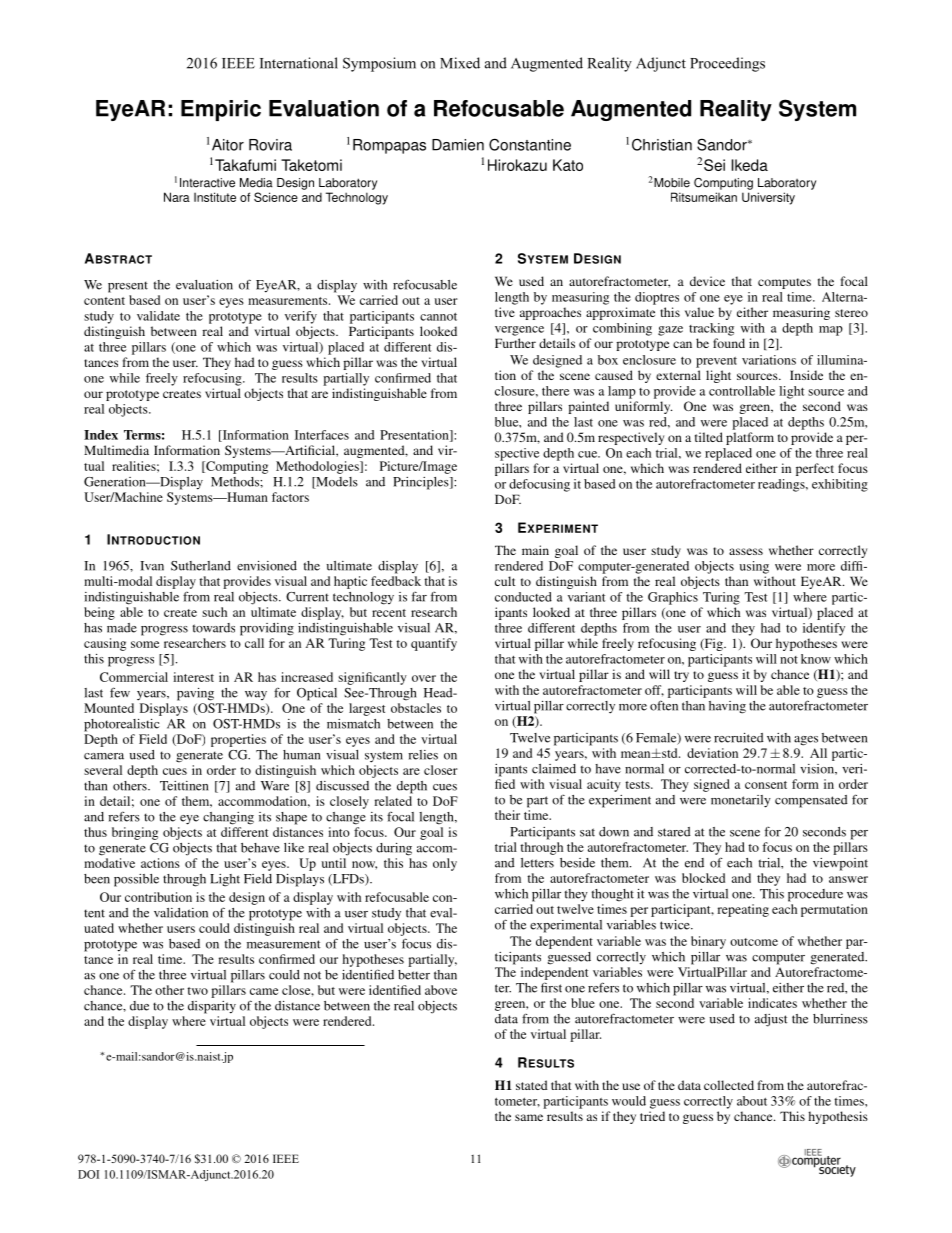 This screenshot has width=952, height=1233. What do you see at coordinates (214, 612) in the screenshot?
I see `such` at bounding box center [214, 612].
